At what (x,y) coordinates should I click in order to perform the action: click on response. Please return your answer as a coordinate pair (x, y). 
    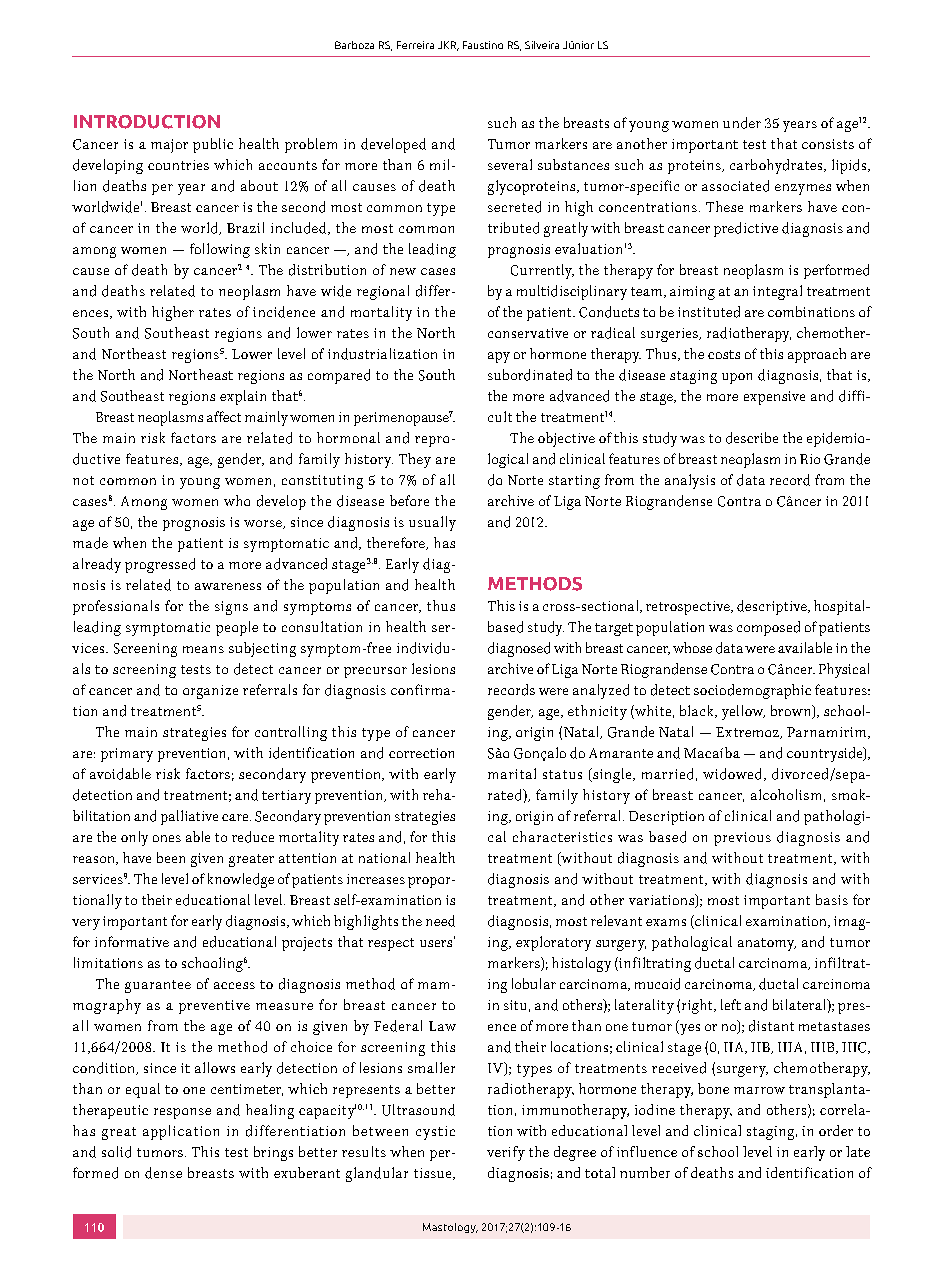
    Looking at the image, I should click on (182, 1113).
